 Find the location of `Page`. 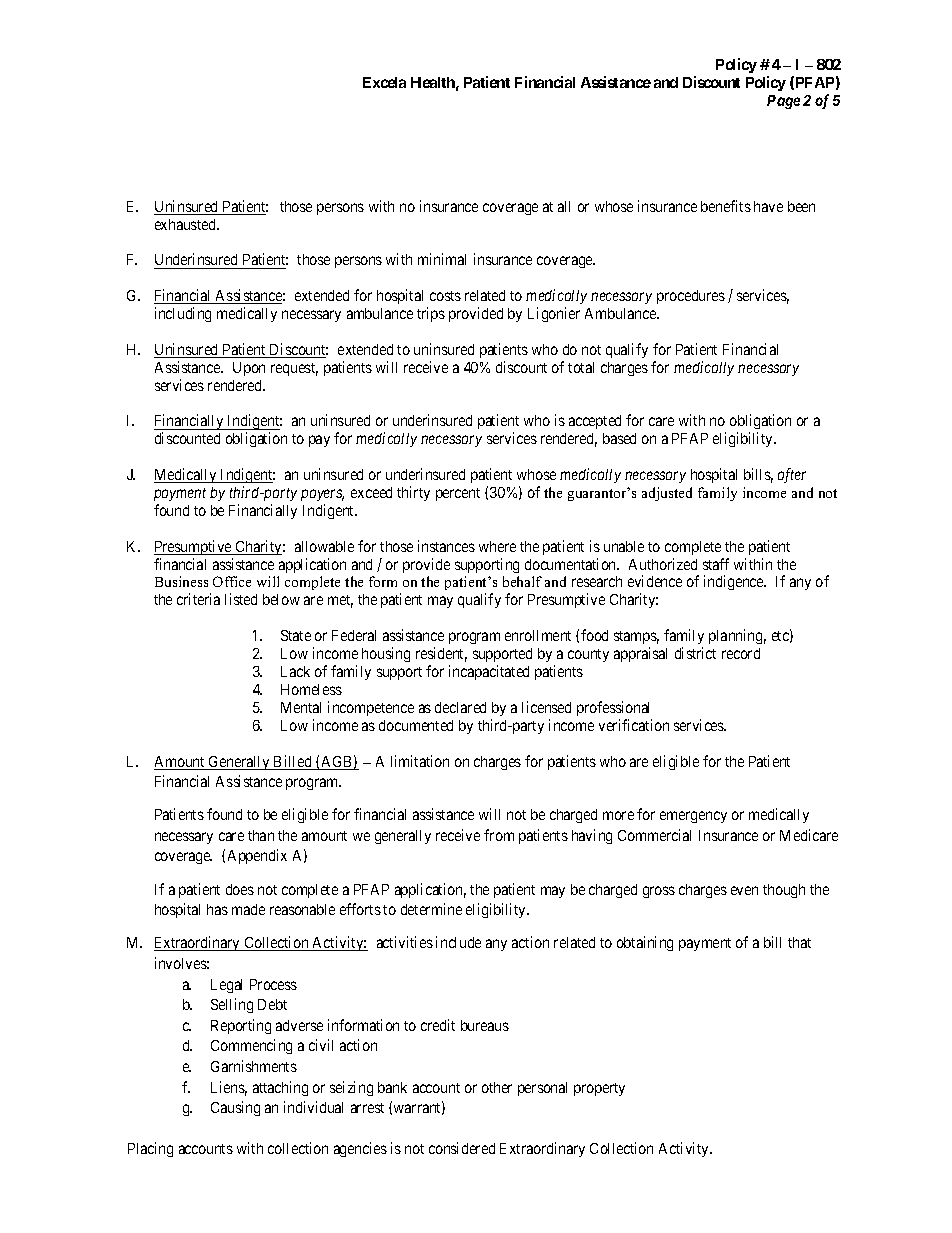

Page is located at coordinates (783, 102).
